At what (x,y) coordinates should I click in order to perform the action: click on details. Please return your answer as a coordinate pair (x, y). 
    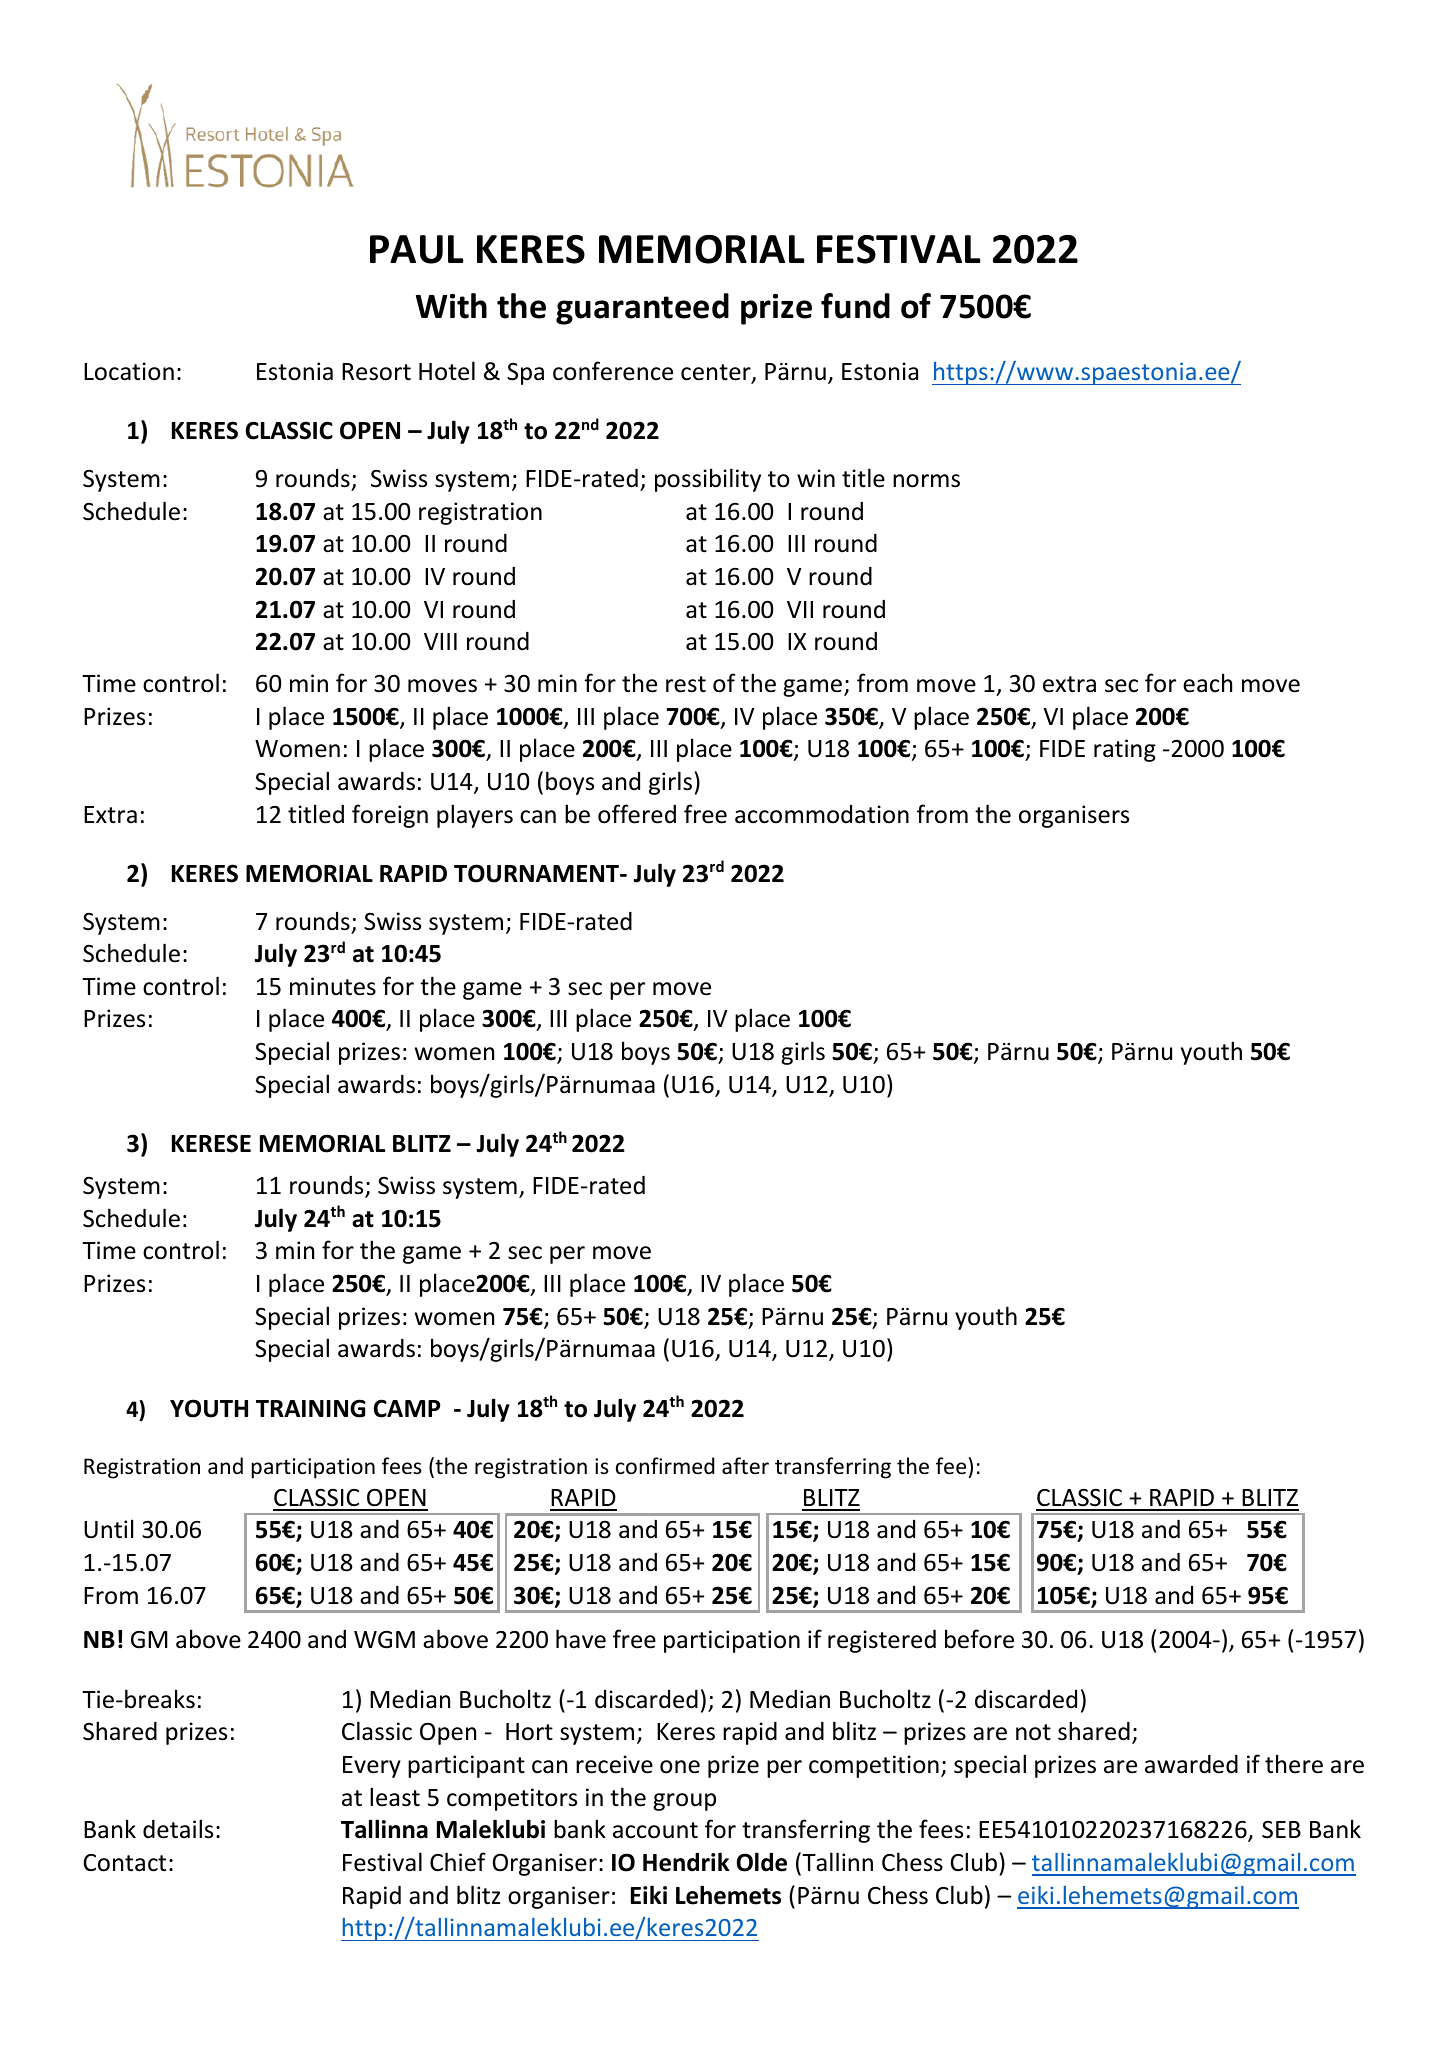
    Looking at the image, I should click on (178, 1829).
